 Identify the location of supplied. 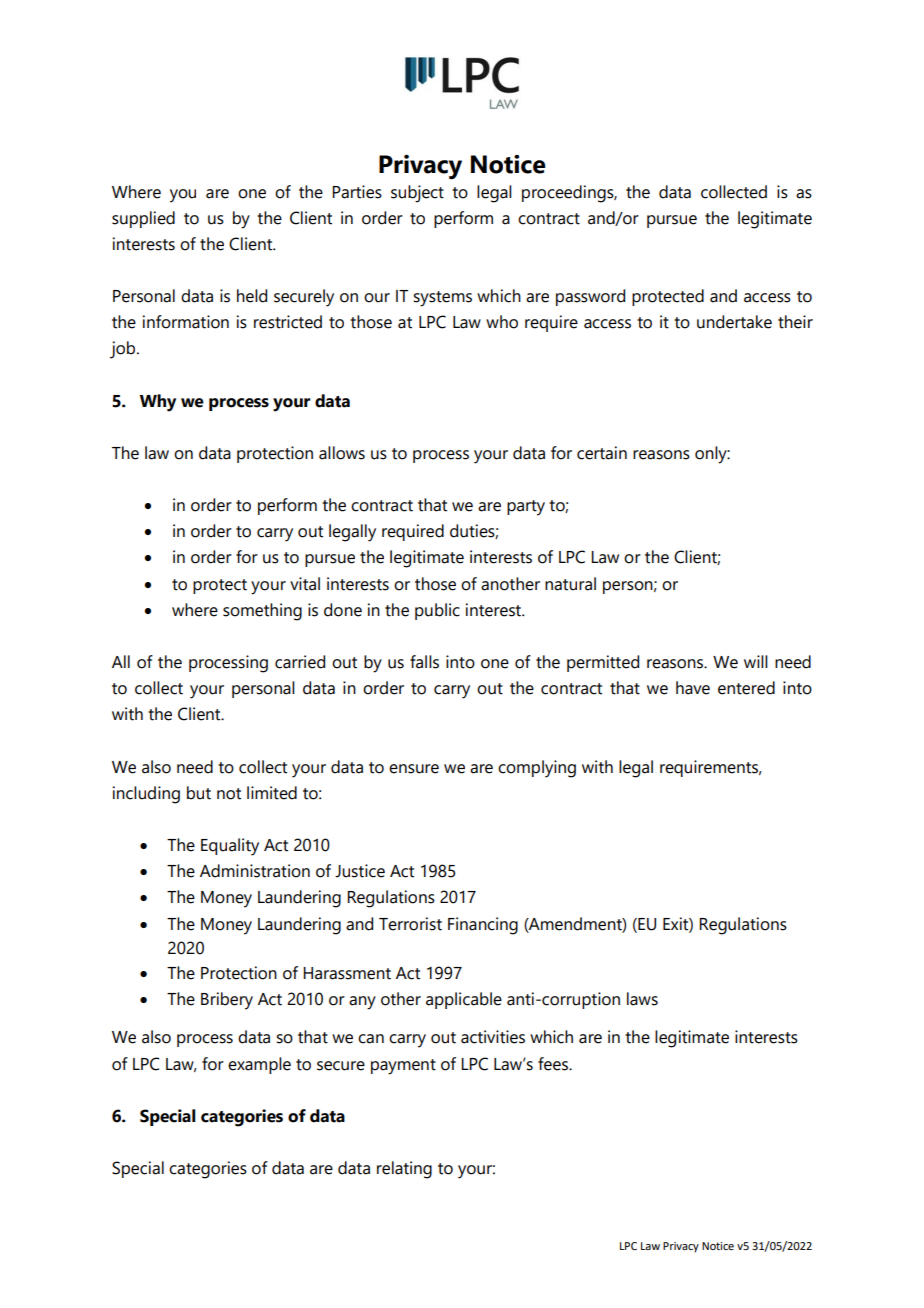
(143, 219).
